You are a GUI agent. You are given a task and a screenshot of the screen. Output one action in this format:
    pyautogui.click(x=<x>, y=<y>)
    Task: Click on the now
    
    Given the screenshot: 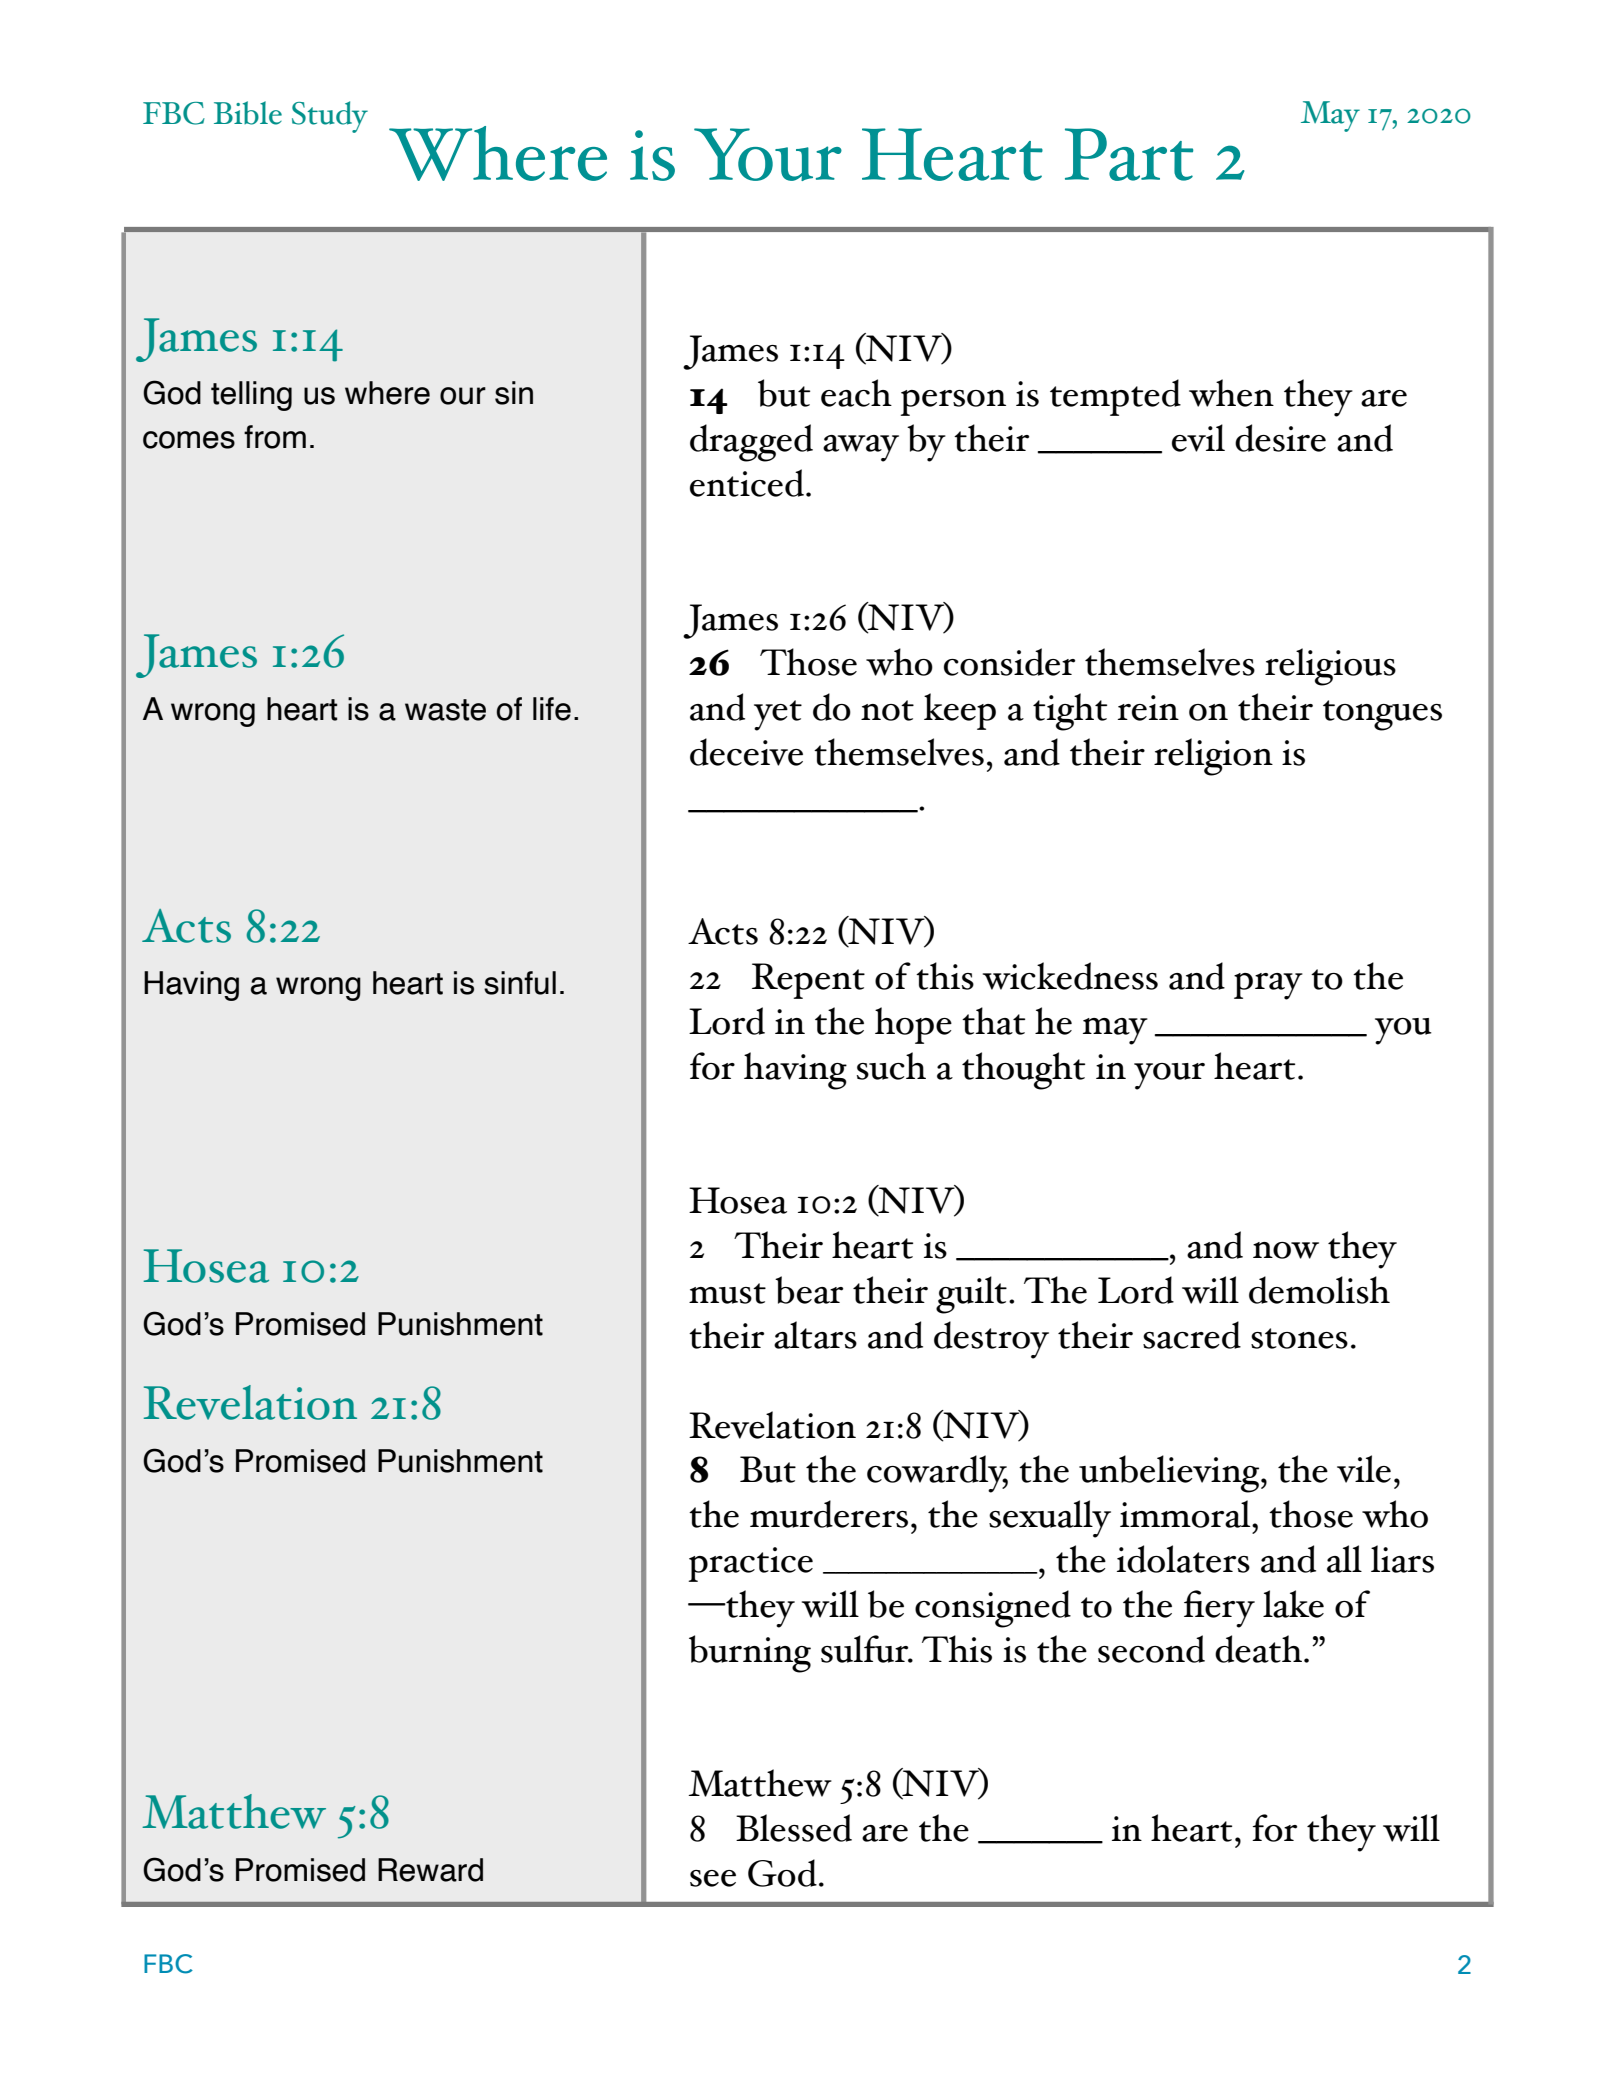 What is the action you would take?
    pyautogui.click(x=1286, y=1250)
